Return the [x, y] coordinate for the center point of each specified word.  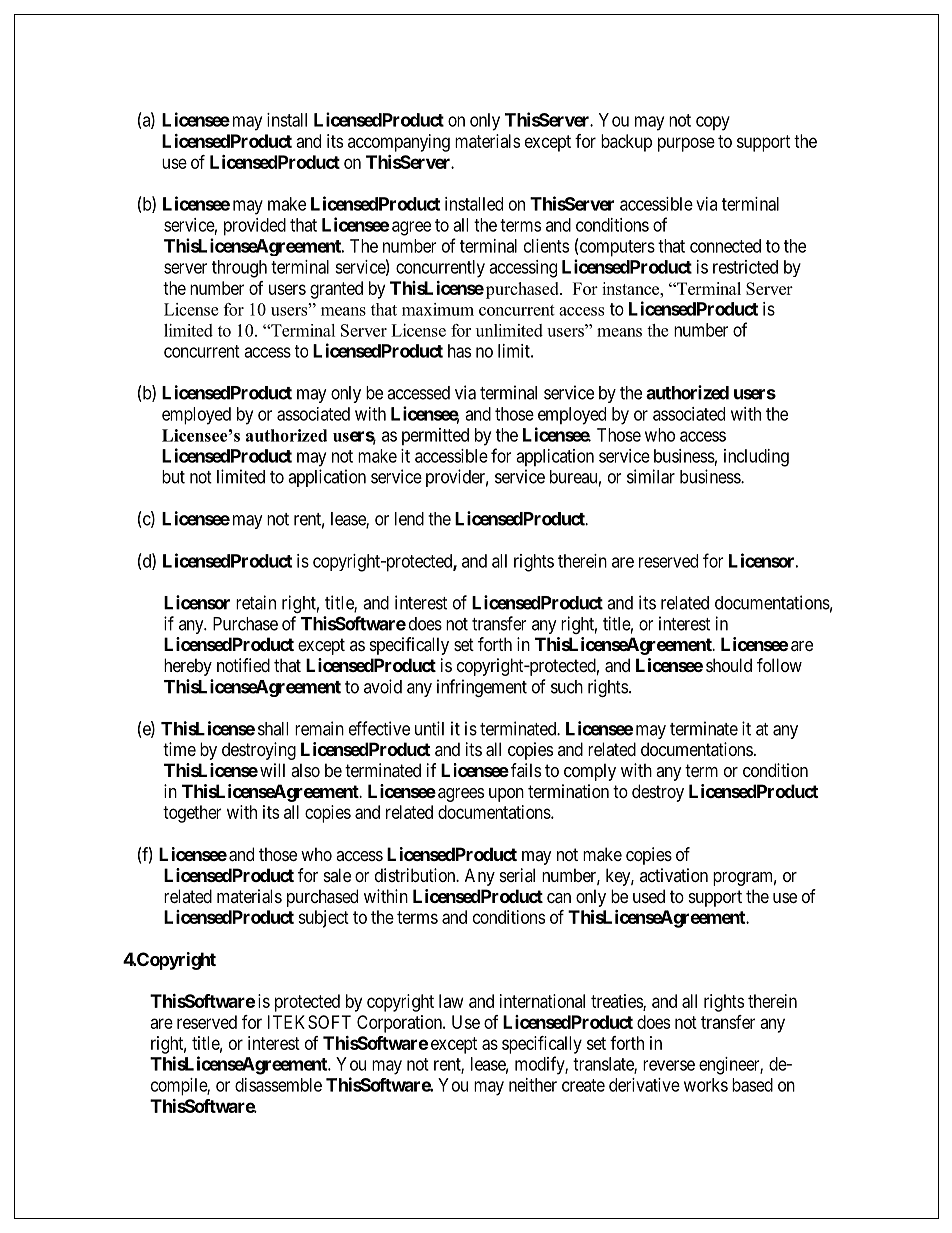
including [756, 458]
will [272, 770]
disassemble [278, 1085]
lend [409, 519]
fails [526, 770]
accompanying [399, 143]
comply [590, 772]
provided [255, 227]
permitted [435, 436]
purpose [686, 144]
